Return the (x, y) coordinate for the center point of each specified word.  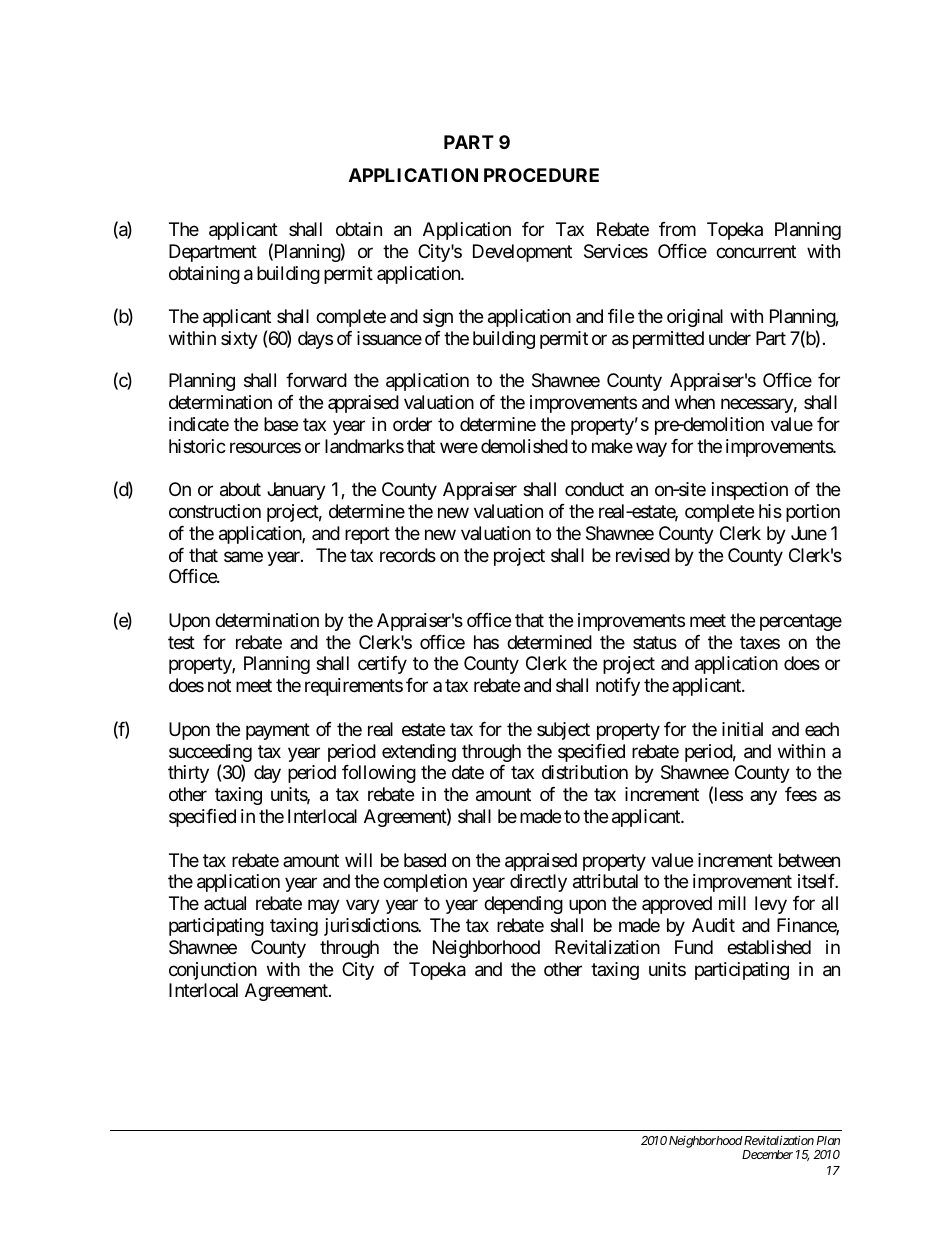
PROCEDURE (541, 175)
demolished (524, 446)
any (763, 798)
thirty (188, 774)
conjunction (213, 971)
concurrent (756, 251)
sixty (239, 340)
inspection (750, 491)
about (240, 489)
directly (538, 883)
